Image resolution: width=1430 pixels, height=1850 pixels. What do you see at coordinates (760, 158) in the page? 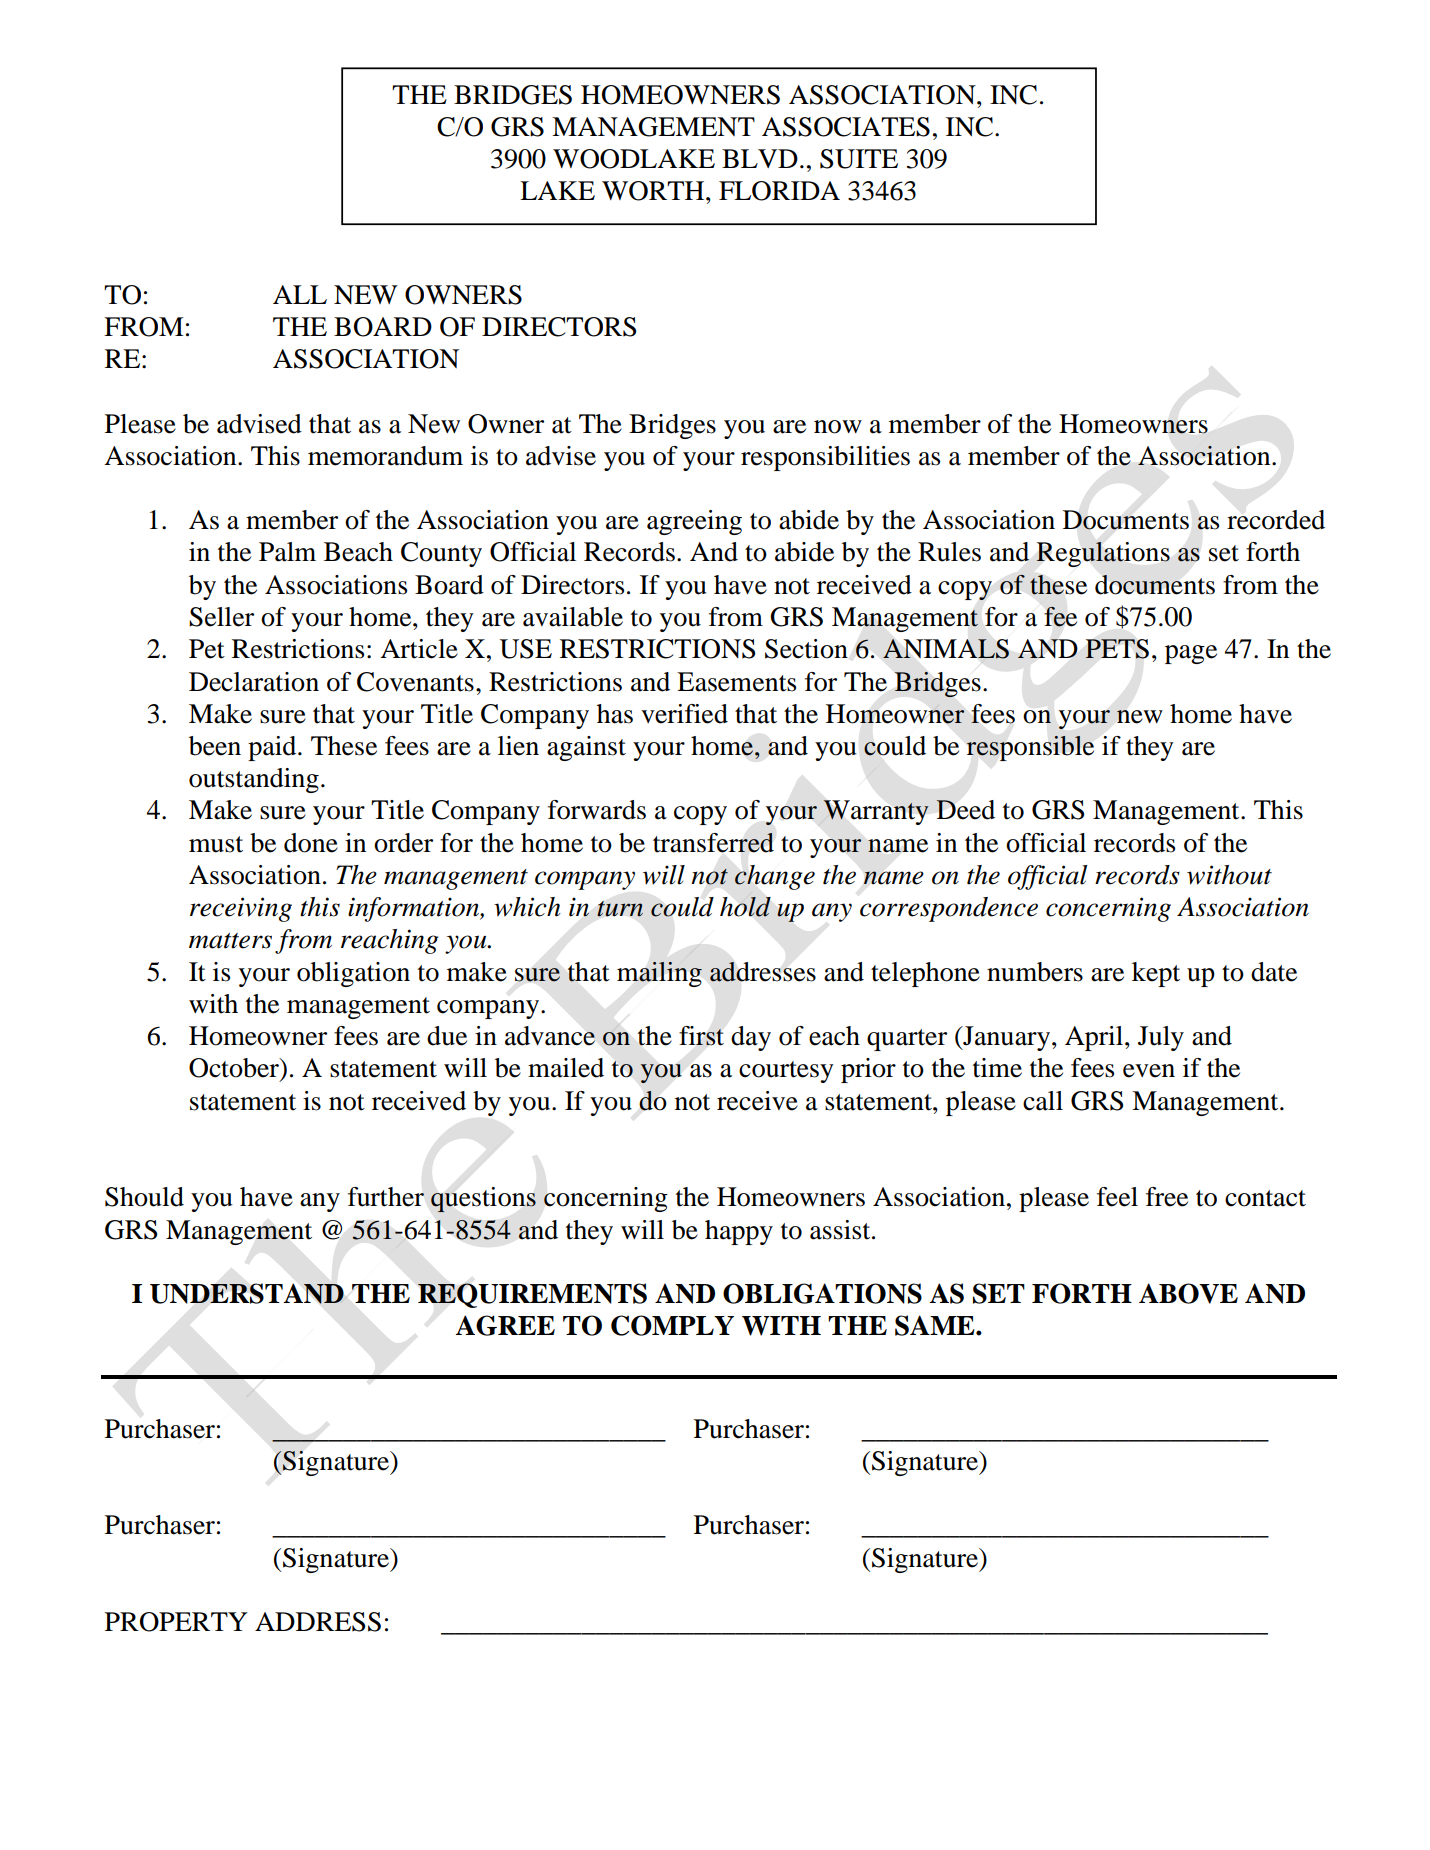
I see `BLVD` at bounding box center [760, 158].
